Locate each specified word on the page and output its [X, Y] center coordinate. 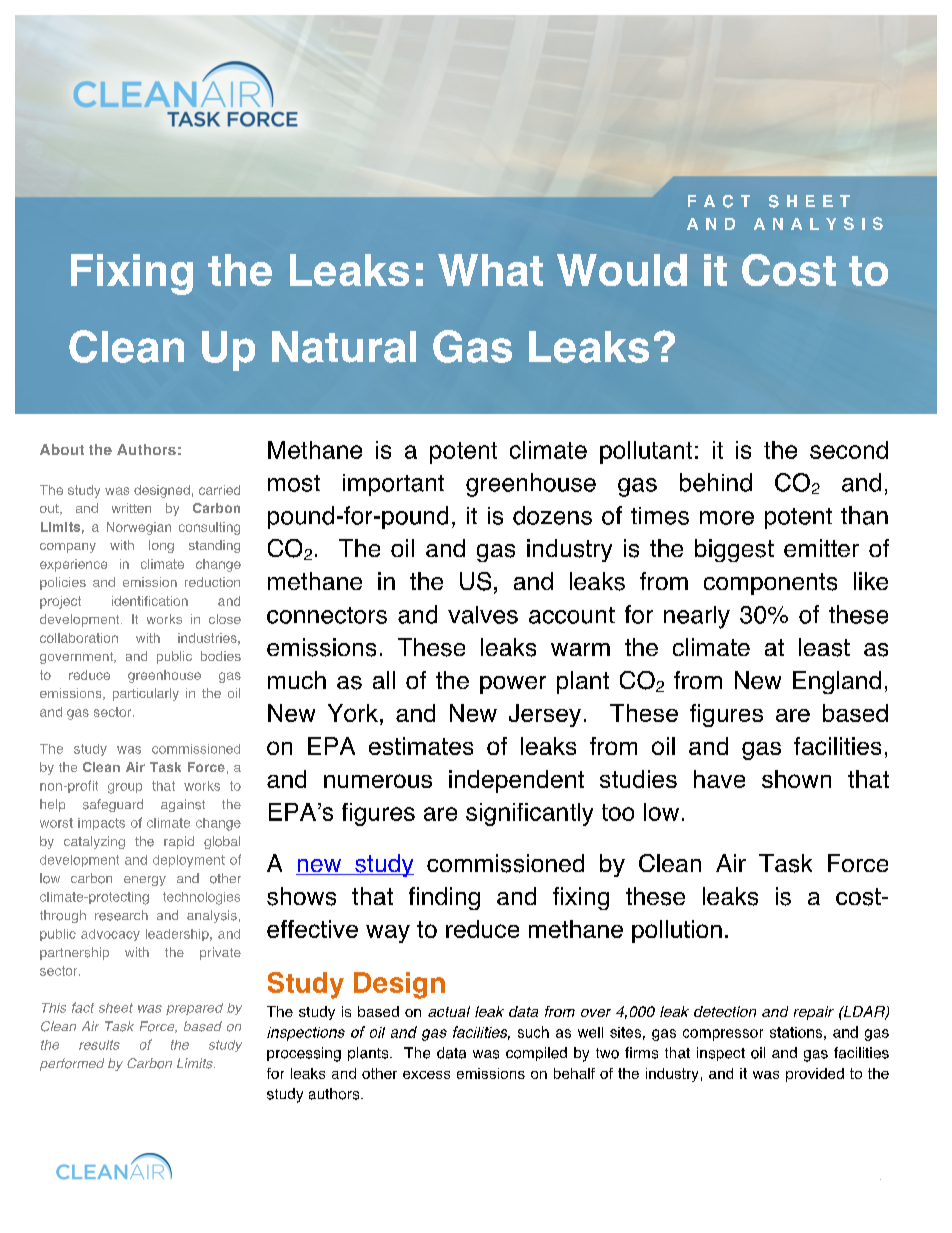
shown [796, 779]
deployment [189, 861]
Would [622, 270]
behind [716, 482]
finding [444, 898]
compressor [723, 1035]
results [99, 1045]
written [131, 508]
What [490, 270]
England [837, 682]
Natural [344, 347]
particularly [146, 694]
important [393, 485]
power [513, 685]
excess [426, 1075]
